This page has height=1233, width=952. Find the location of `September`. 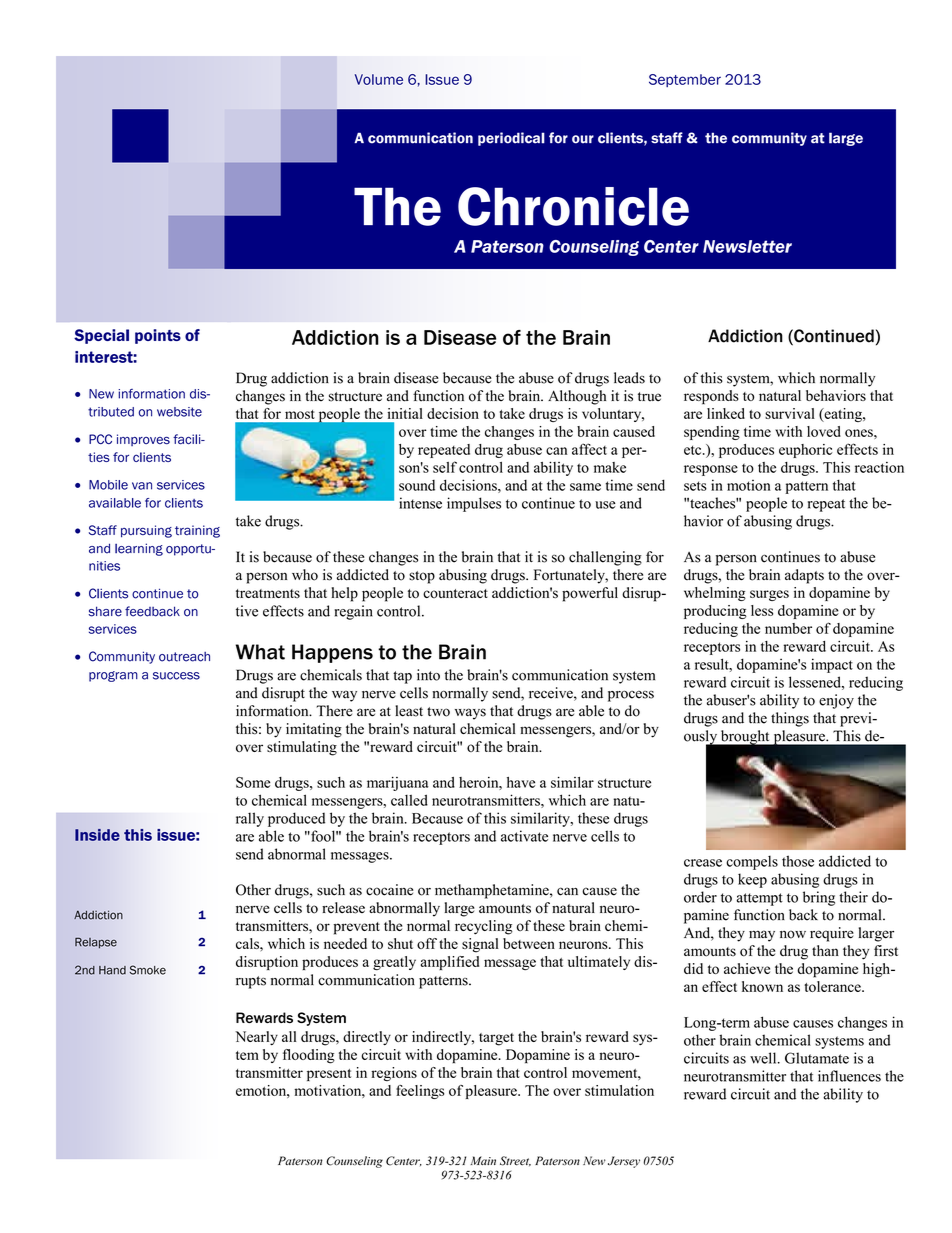

September is located at coordinates (685, 80).
